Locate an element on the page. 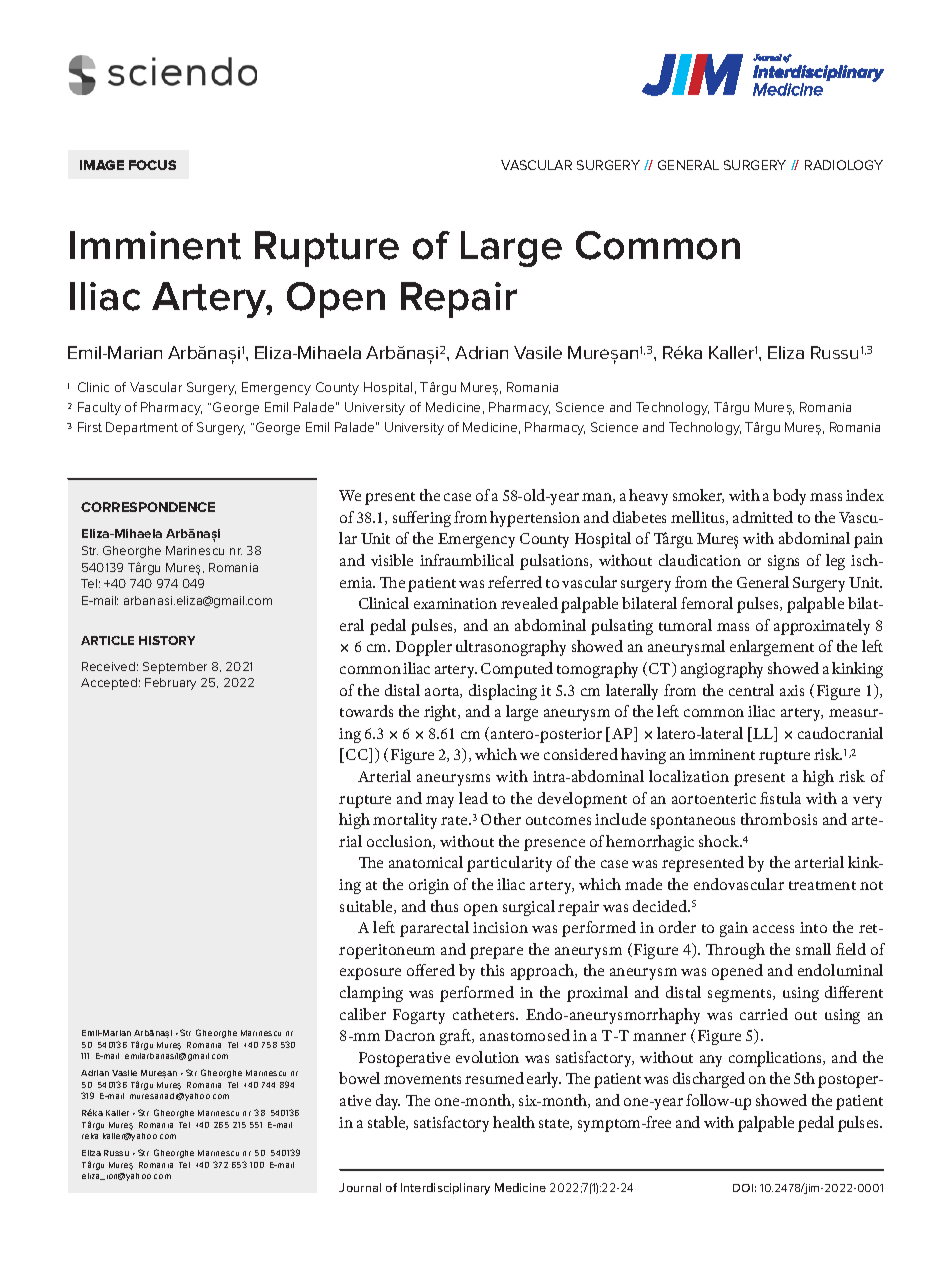  suitable is located at coordinates (367, 907).
